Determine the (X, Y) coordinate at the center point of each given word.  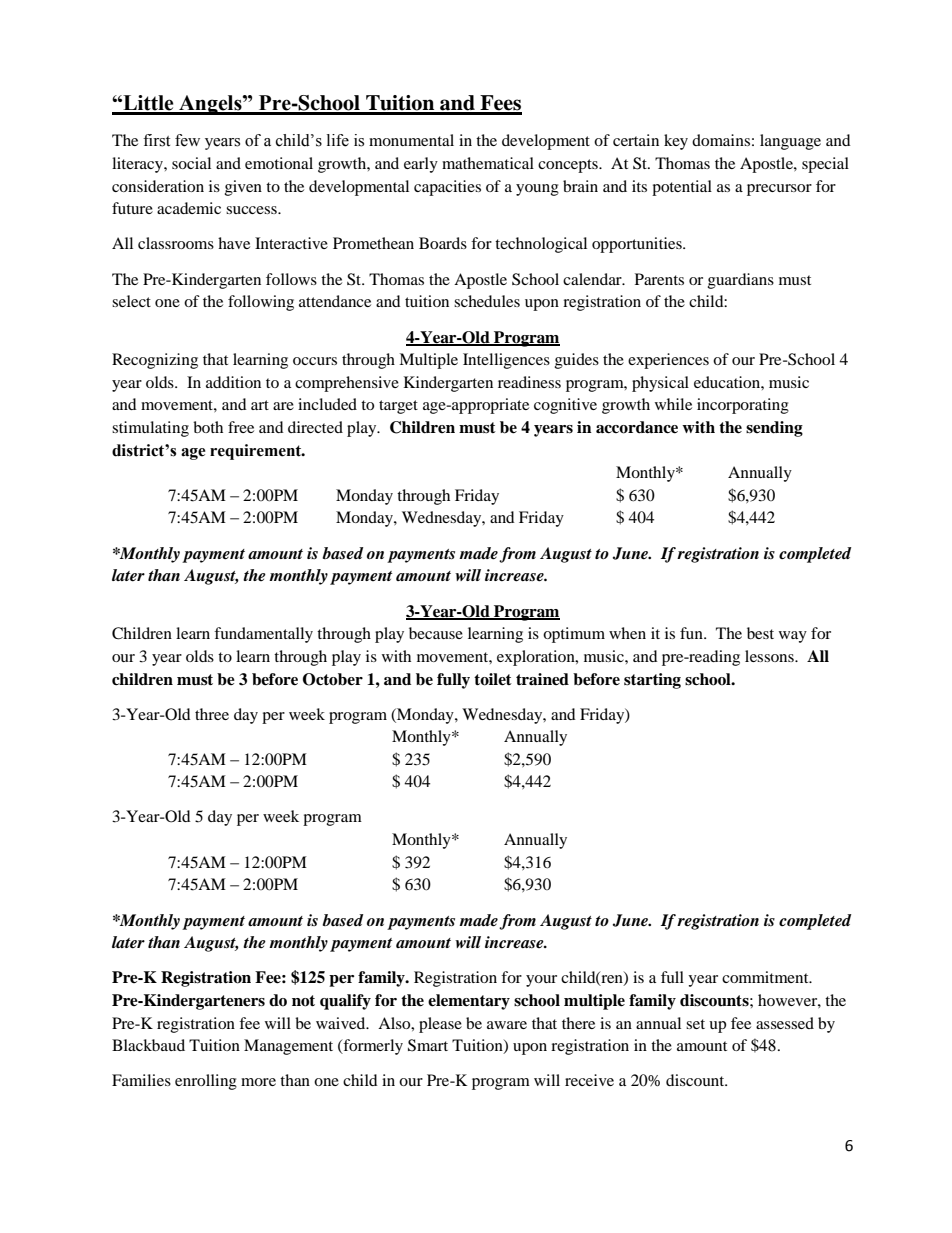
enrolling (206, 1082)
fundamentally (263, 635)
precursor (779, 190)
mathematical (488, 163)
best (760, 633)
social (191, 163)
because (436, 633)
